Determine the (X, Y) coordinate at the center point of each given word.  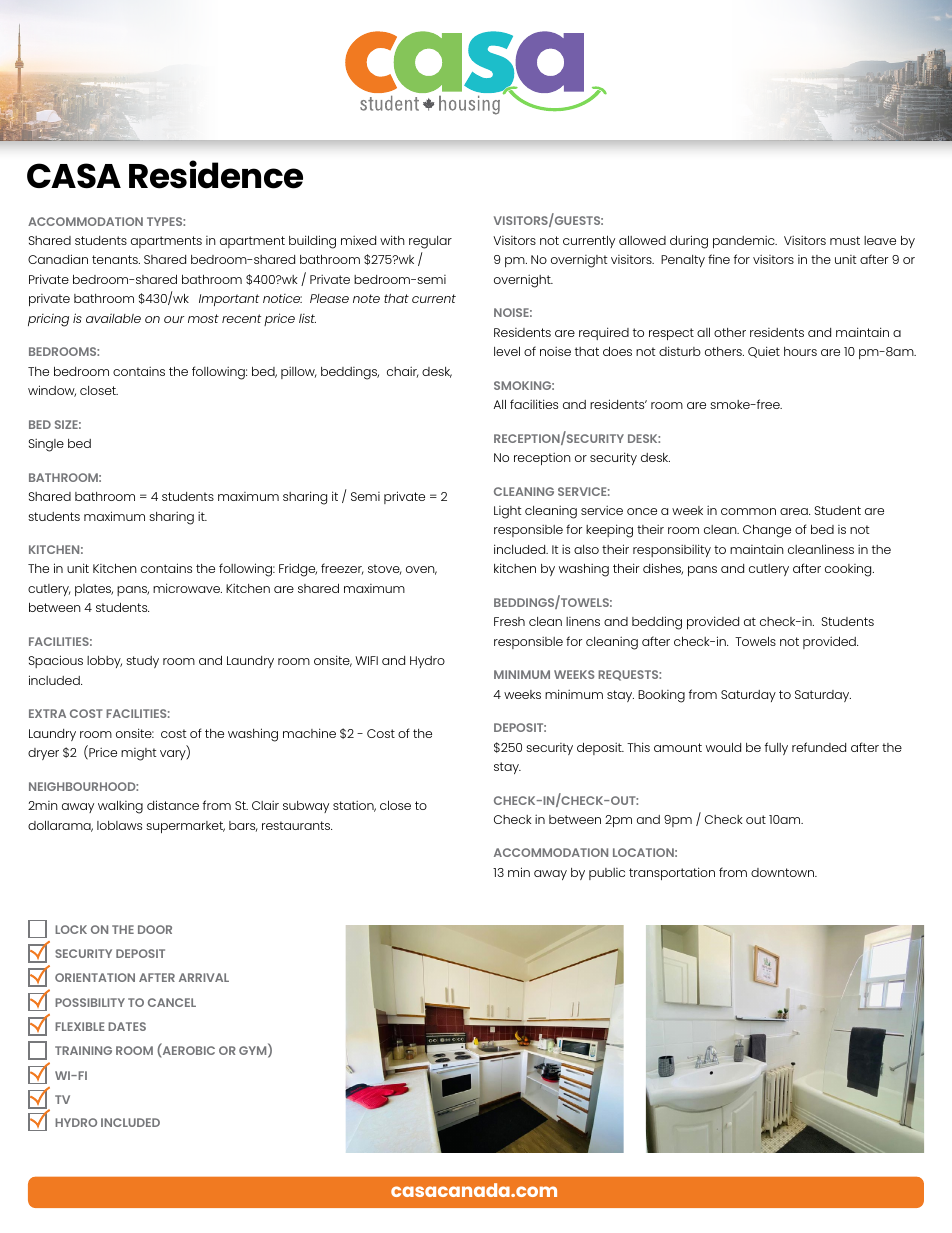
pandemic (745, 241)
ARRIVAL (204, 977)
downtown (784, 872)
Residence (216, 174)
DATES (127, 1026)
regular (430, 242)
